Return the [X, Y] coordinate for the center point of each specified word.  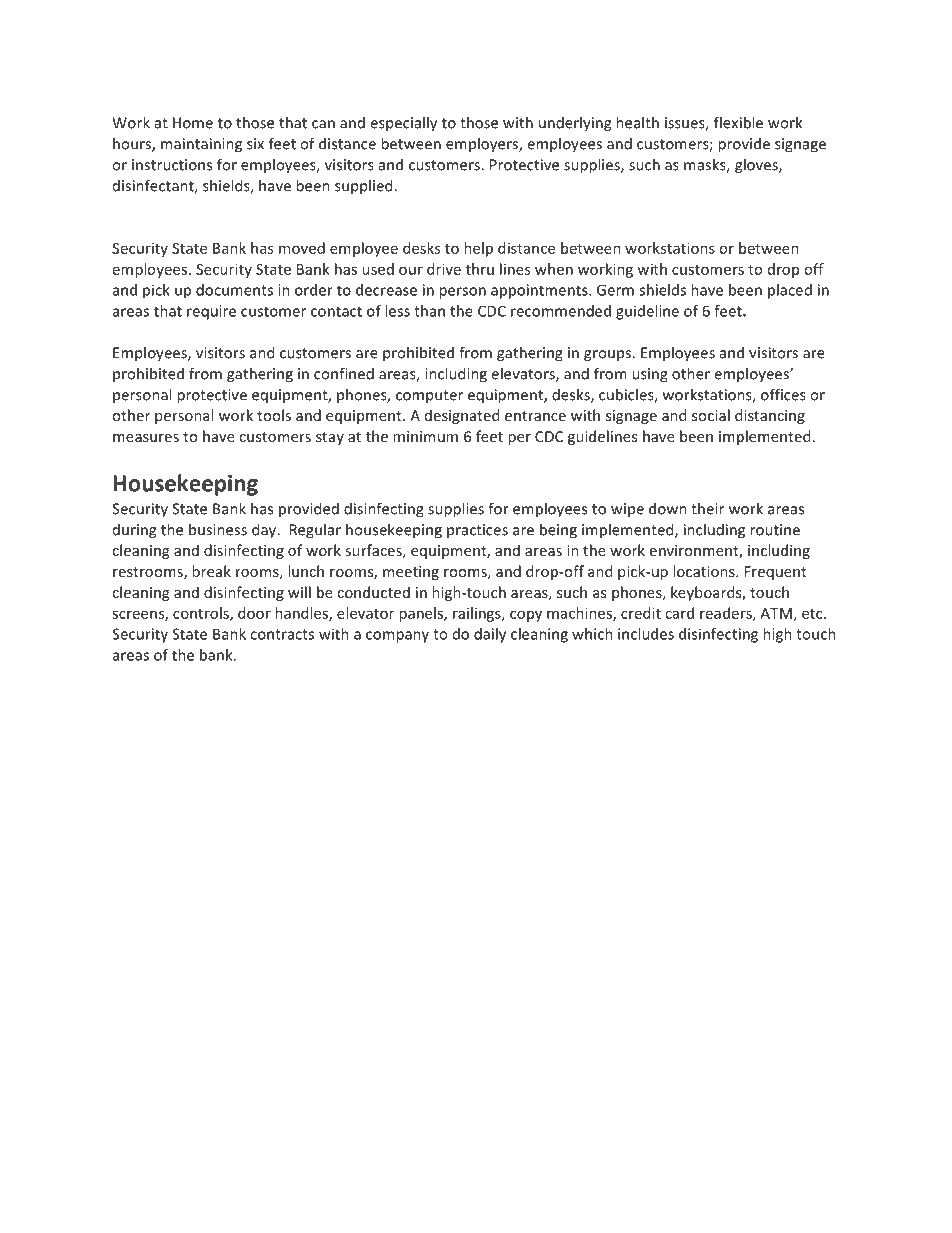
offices [783, 394]
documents [234, 290]
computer [429, 397]
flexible [738, 122]
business [218, 529]
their [707, 508]
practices [477, 531]
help [478, 249]
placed [790, 291]
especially [403, 124]
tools [274, 415]
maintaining [201, 145]
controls [202, 614]
